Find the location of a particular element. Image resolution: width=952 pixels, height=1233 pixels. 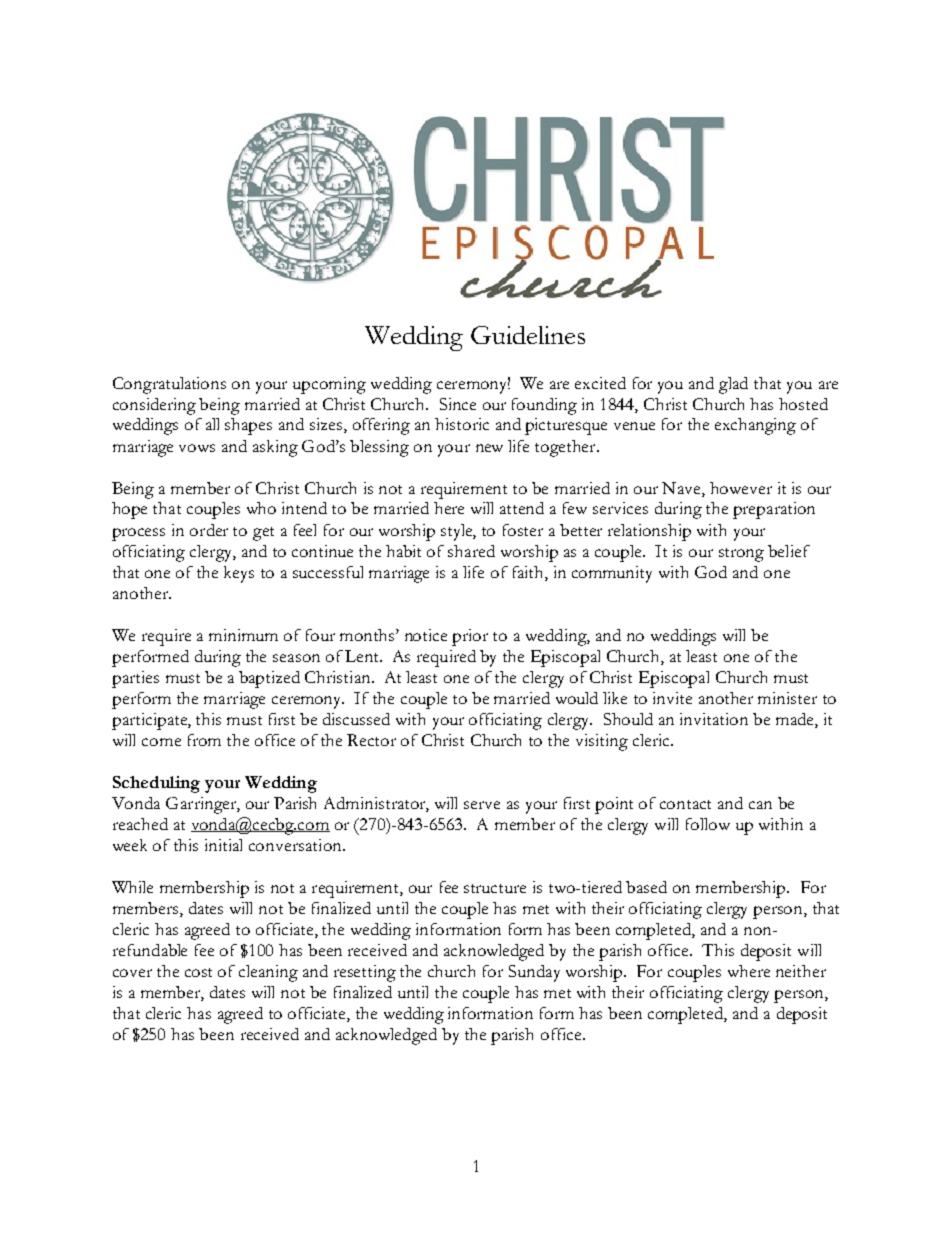

prior is located at coordinates (470, 637).
